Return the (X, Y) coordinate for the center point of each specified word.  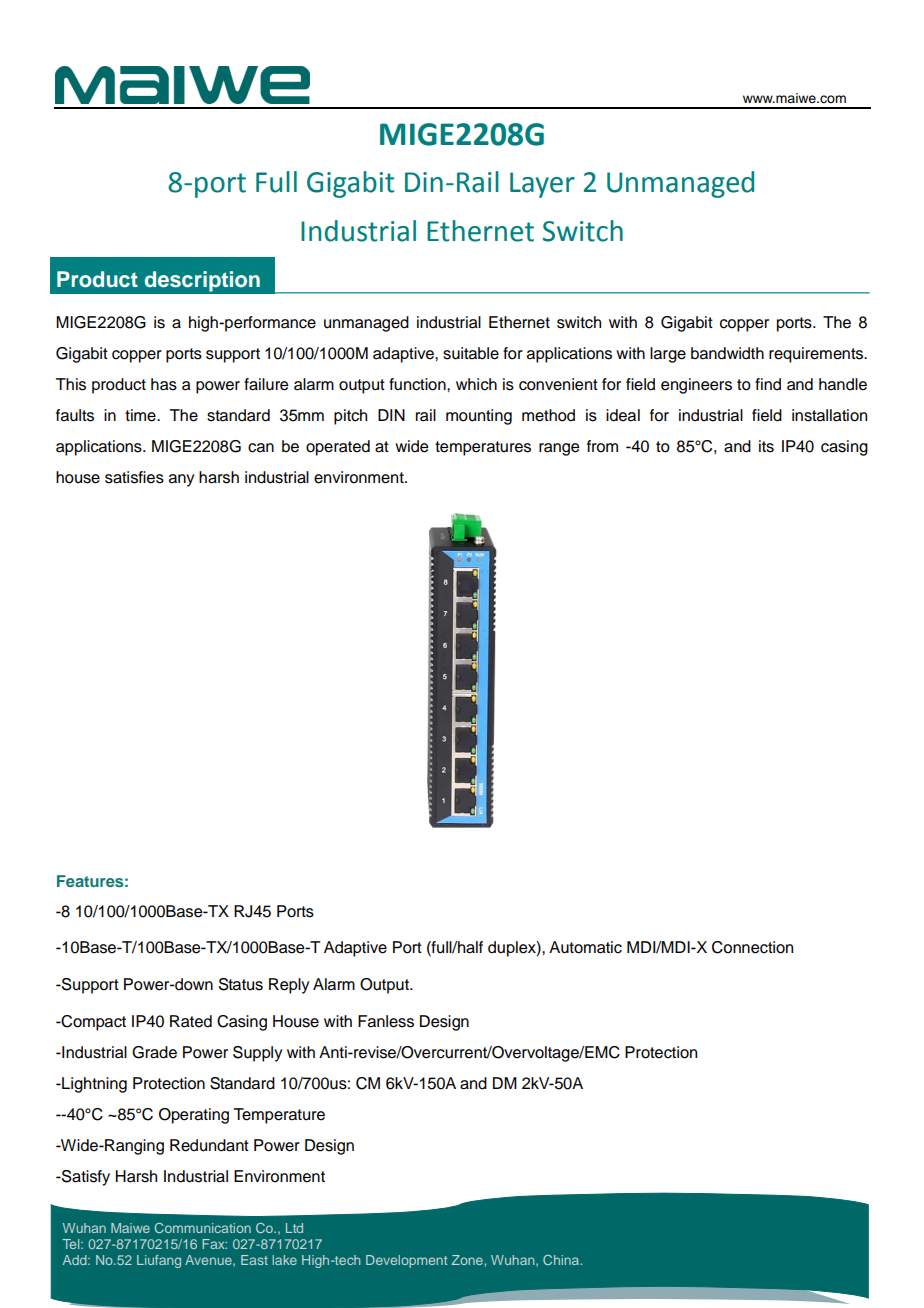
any (181, 480)
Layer (542, 185)
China (562, 1260)
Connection (752, 947)
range (559, 449)
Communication (203, 1228)
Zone (468, 1260)
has (164, 384)
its (766, 446)
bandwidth (727, 353)
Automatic (585, 947)
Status (241, 984)
